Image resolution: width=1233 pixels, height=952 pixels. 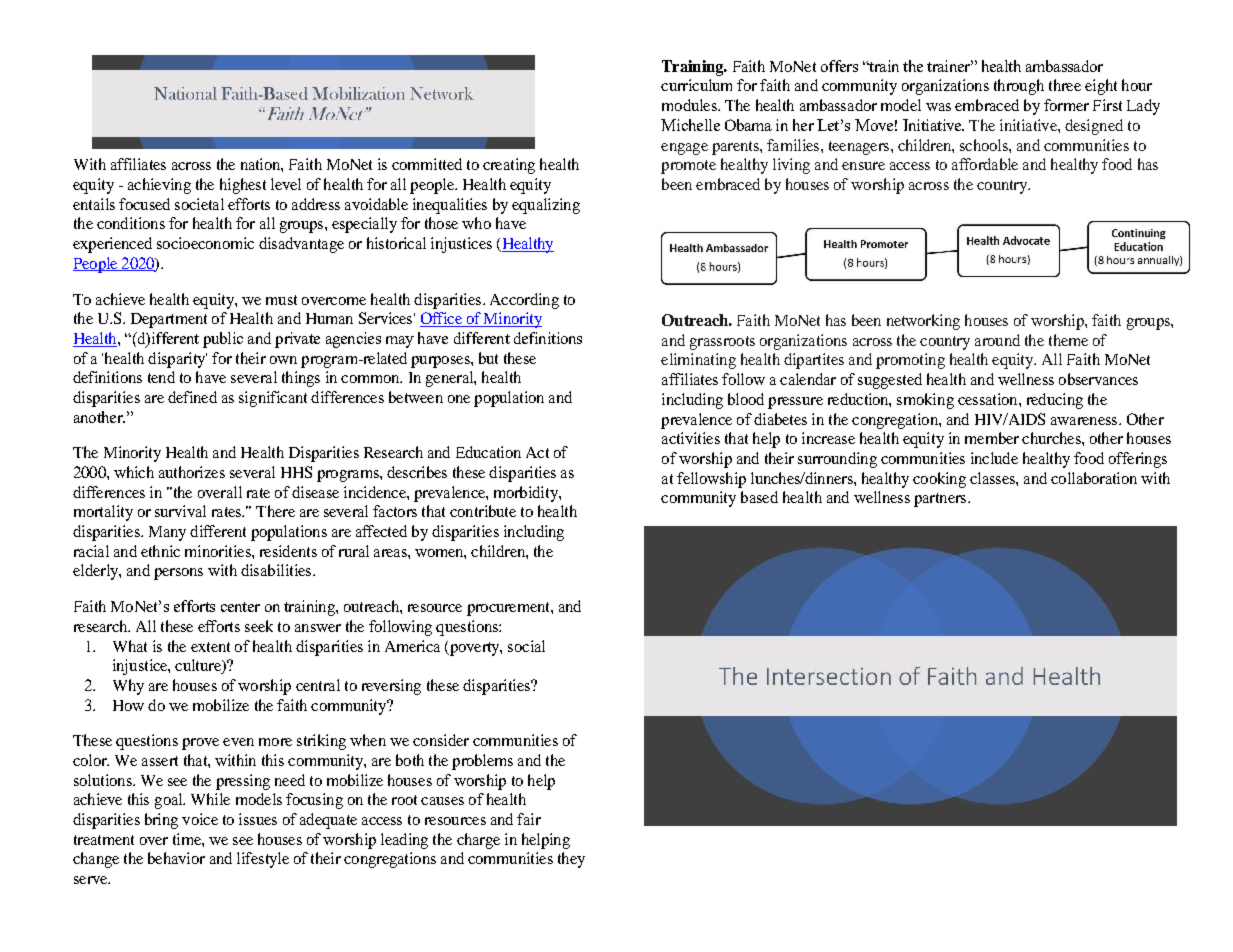 What do you see at coordinates (178, 574) in the document?
I see `persons` at bounding box center [178, 574].
